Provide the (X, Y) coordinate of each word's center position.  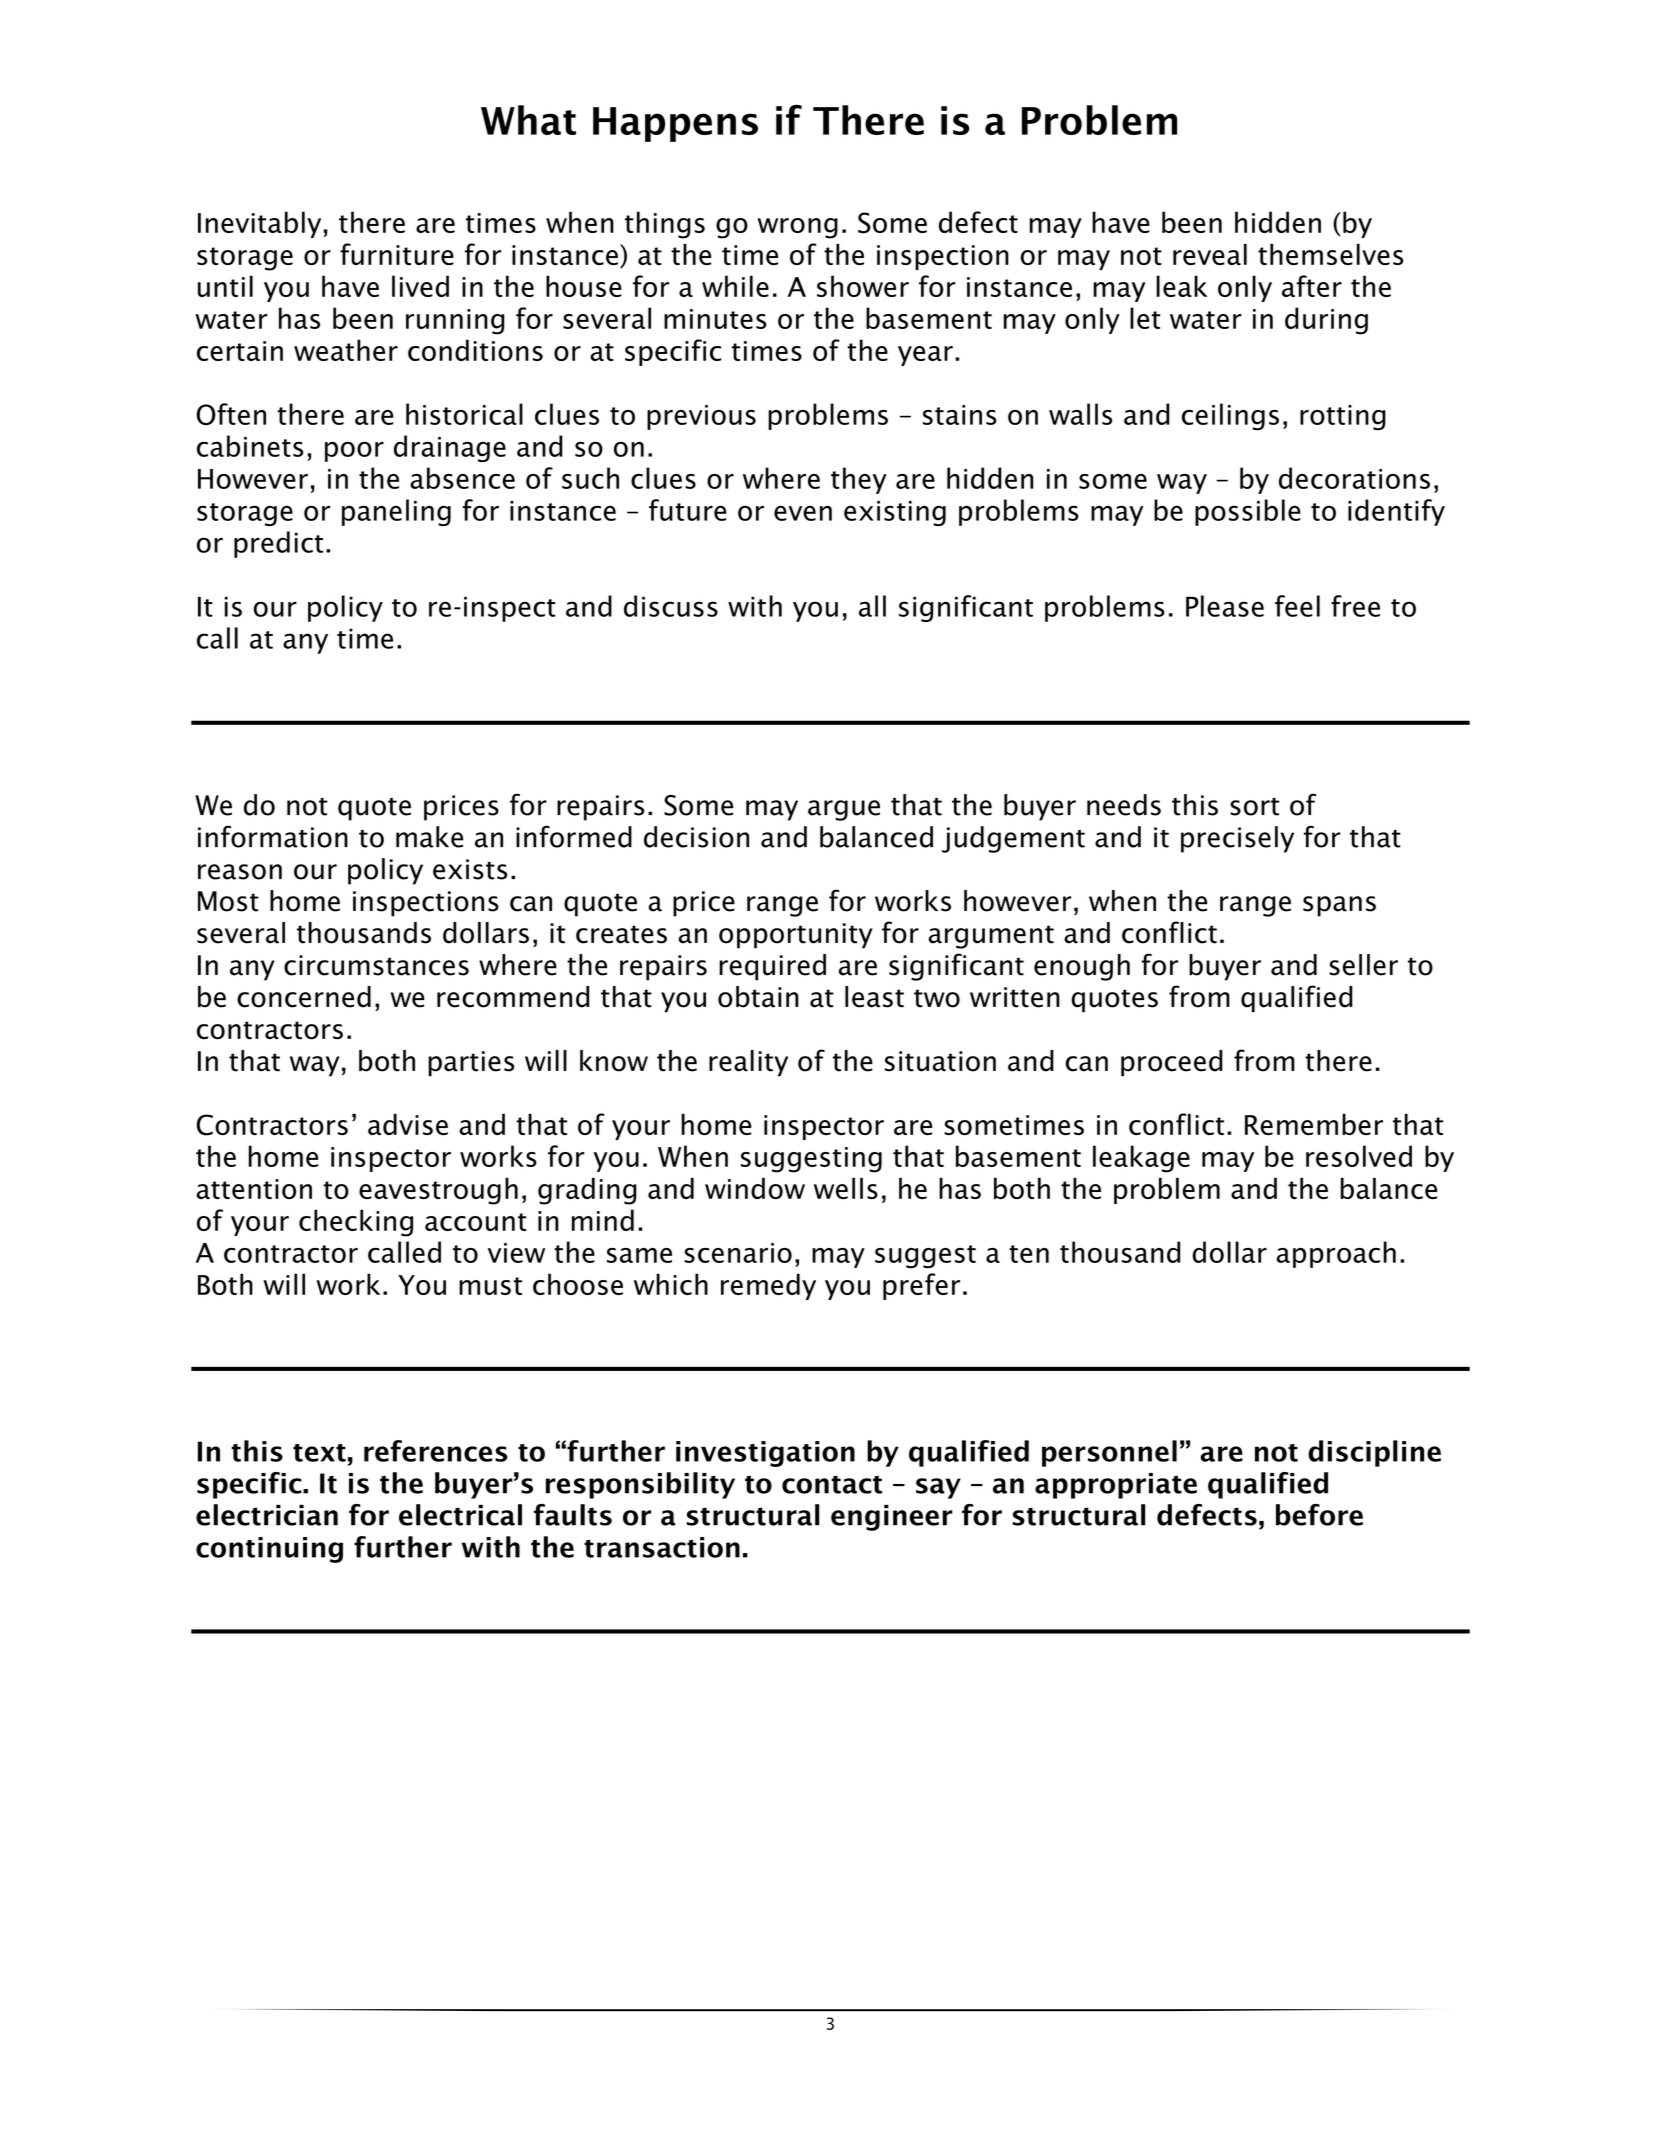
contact (832, 1485)
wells (846, 1188)
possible (1248, 512)
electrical (460, 1515)
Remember (1314, 1124)
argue (844, 810)
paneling (396, 512)
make (429, 837)
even (803, 513)
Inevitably (261, 224)
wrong (798, 228)
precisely (1237, 839)
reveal (1210, 254)
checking (356, 1223)
